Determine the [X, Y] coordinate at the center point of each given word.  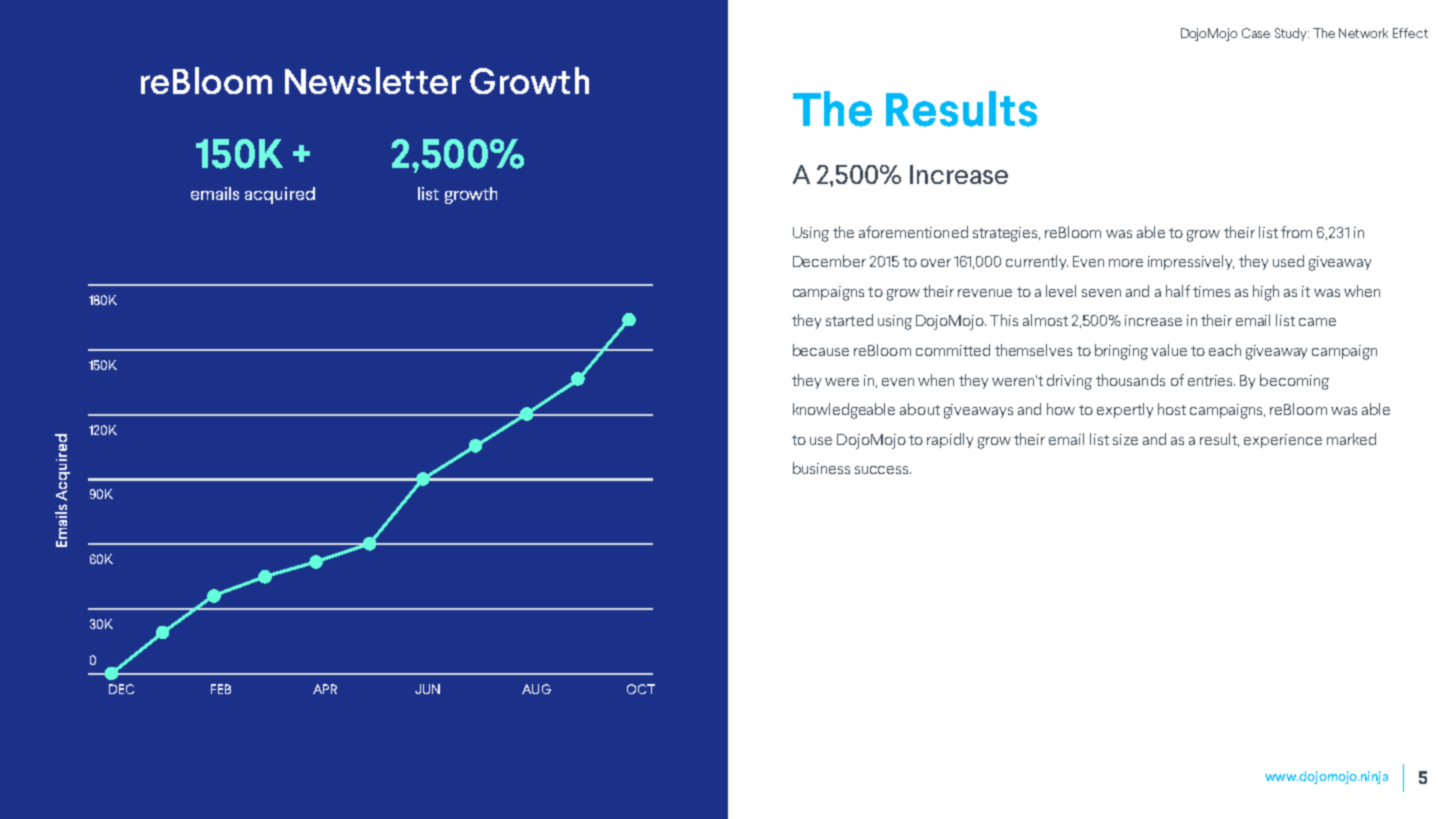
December [829, 261]
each [1225, 350]
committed [953, 350]
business [821, 468]
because [821, 350]
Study [1292, 34]
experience [1283, 441]
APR [325, 689]
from [1296, 232]
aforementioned [913, 232]
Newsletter [373, 80]
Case [1256, 33]
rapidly [950, 440]
